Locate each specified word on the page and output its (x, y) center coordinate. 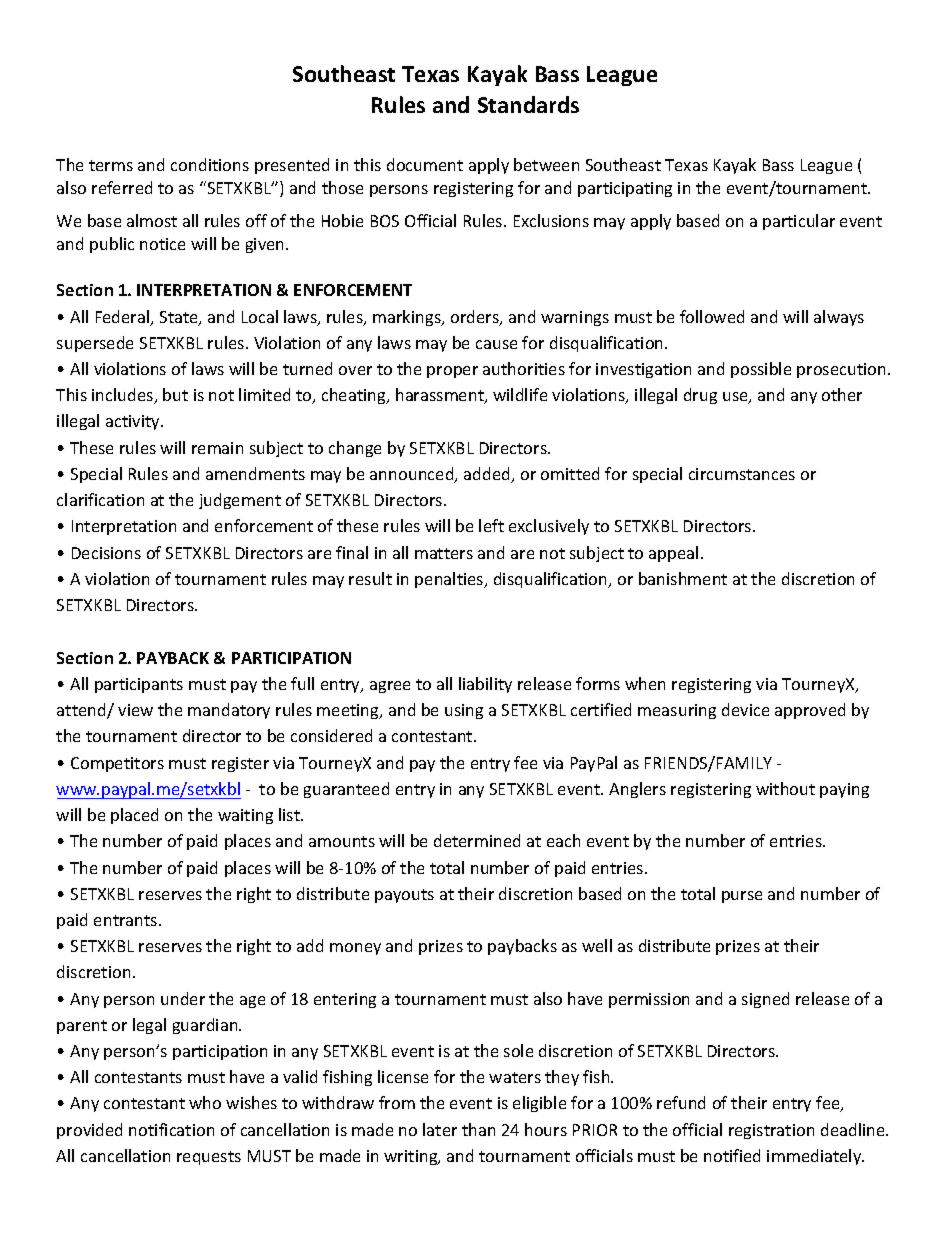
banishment (683, 578)
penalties (450, 580)
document (425, 164)
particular (799, 222)
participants (139, 685)
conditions (210, 164)
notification (171, 1129)
